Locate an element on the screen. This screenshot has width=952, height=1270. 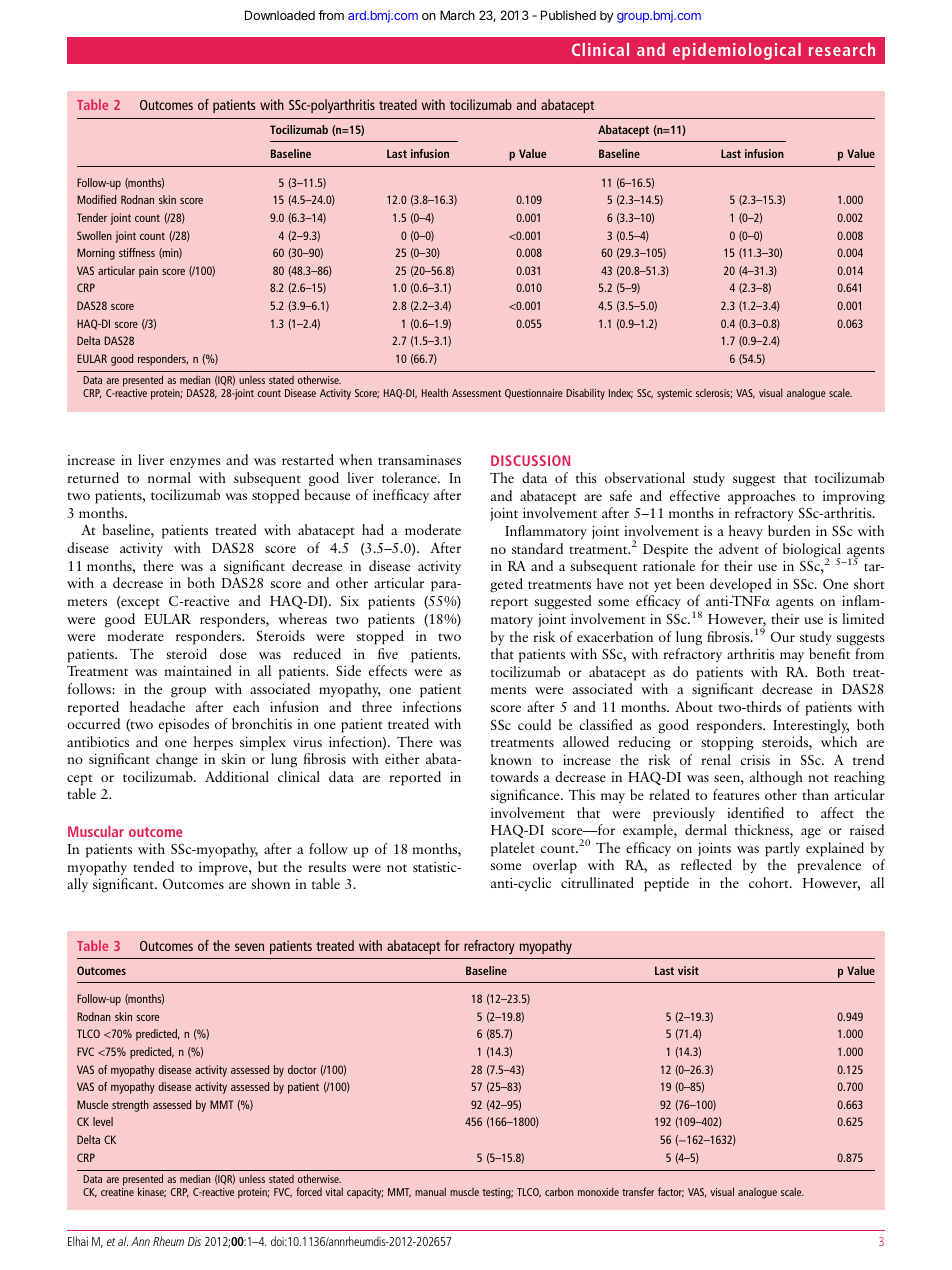
DISCUSSION is located at coordinates (530, 460).
